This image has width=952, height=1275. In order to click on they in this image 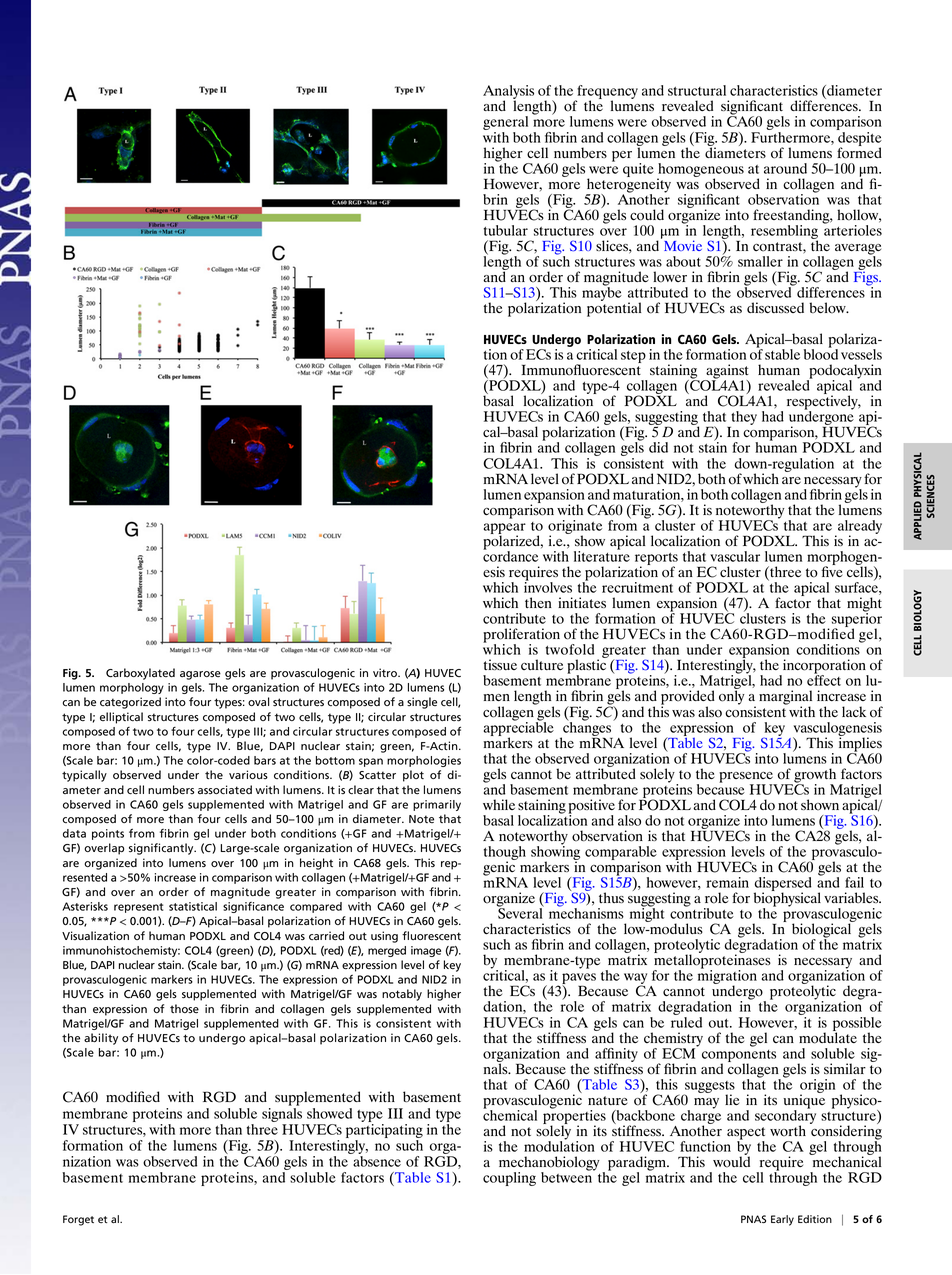, I will do `click(743, 419)`.
